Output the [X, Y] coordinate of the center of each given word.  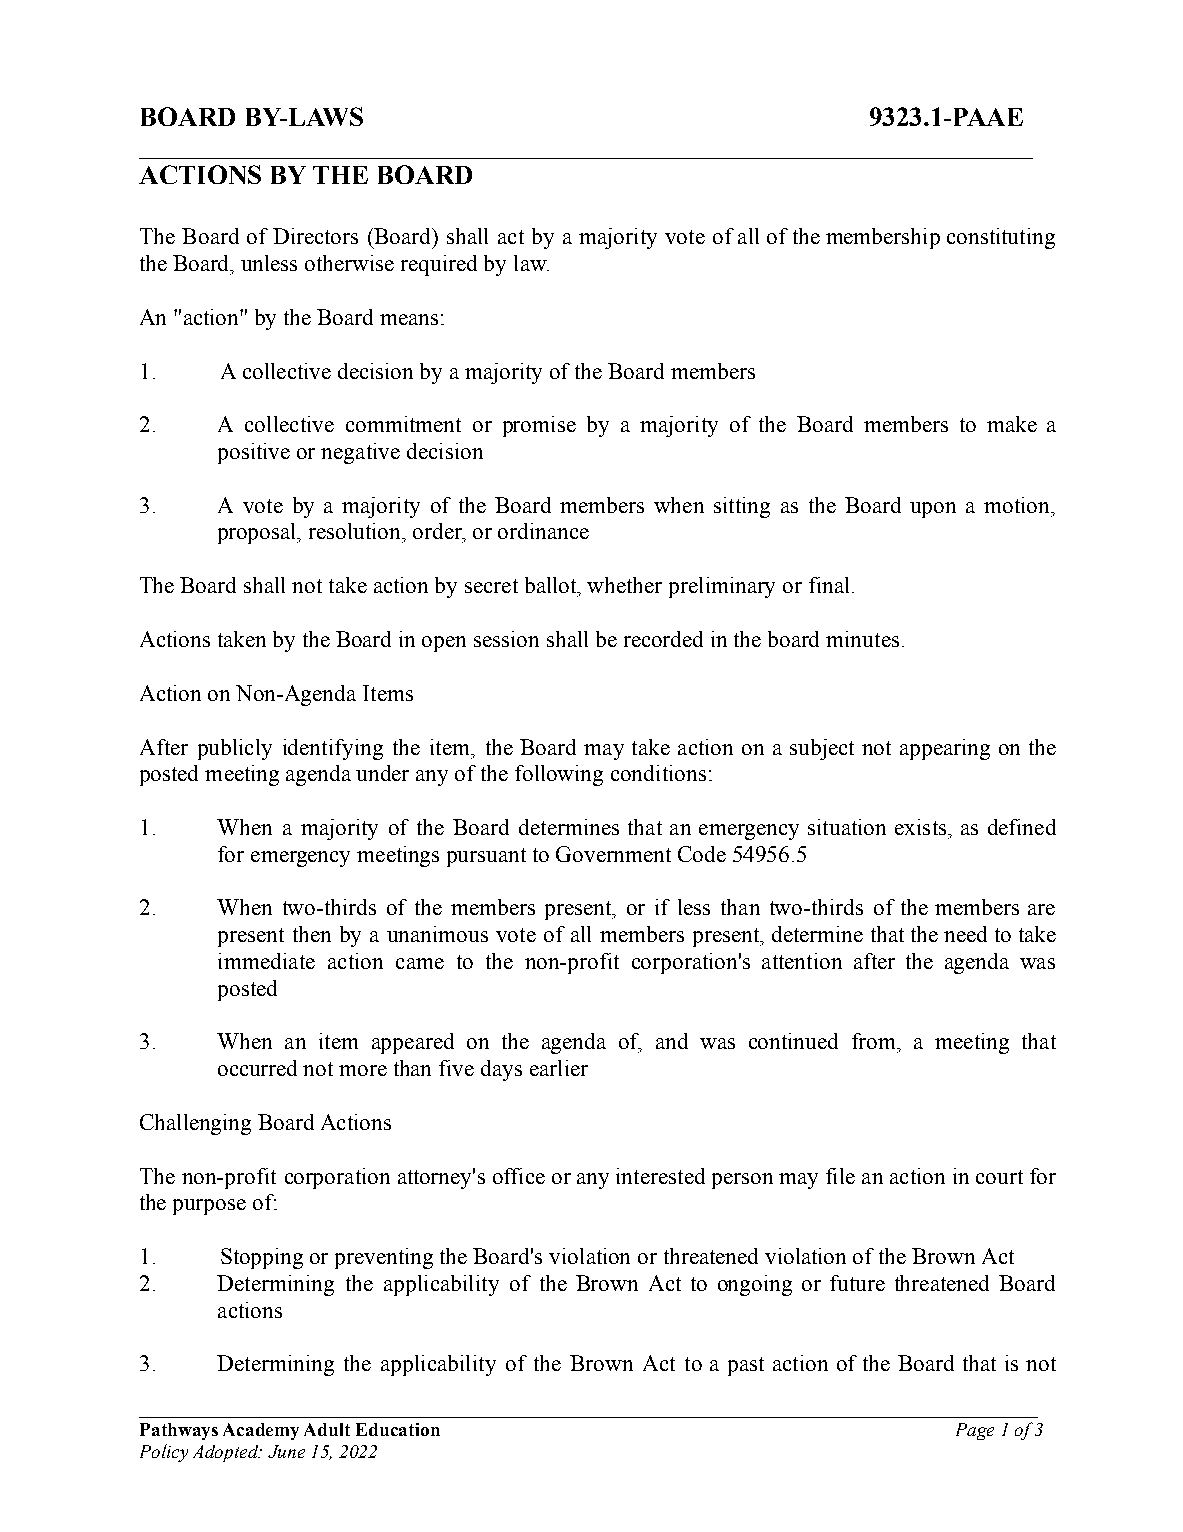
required [439, 265]
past [746, 1366]
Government [613, 854]
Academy [261, 1431]
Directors [315, 236]
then [312, 934]
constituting [1001, 238]
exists [922, 827]
